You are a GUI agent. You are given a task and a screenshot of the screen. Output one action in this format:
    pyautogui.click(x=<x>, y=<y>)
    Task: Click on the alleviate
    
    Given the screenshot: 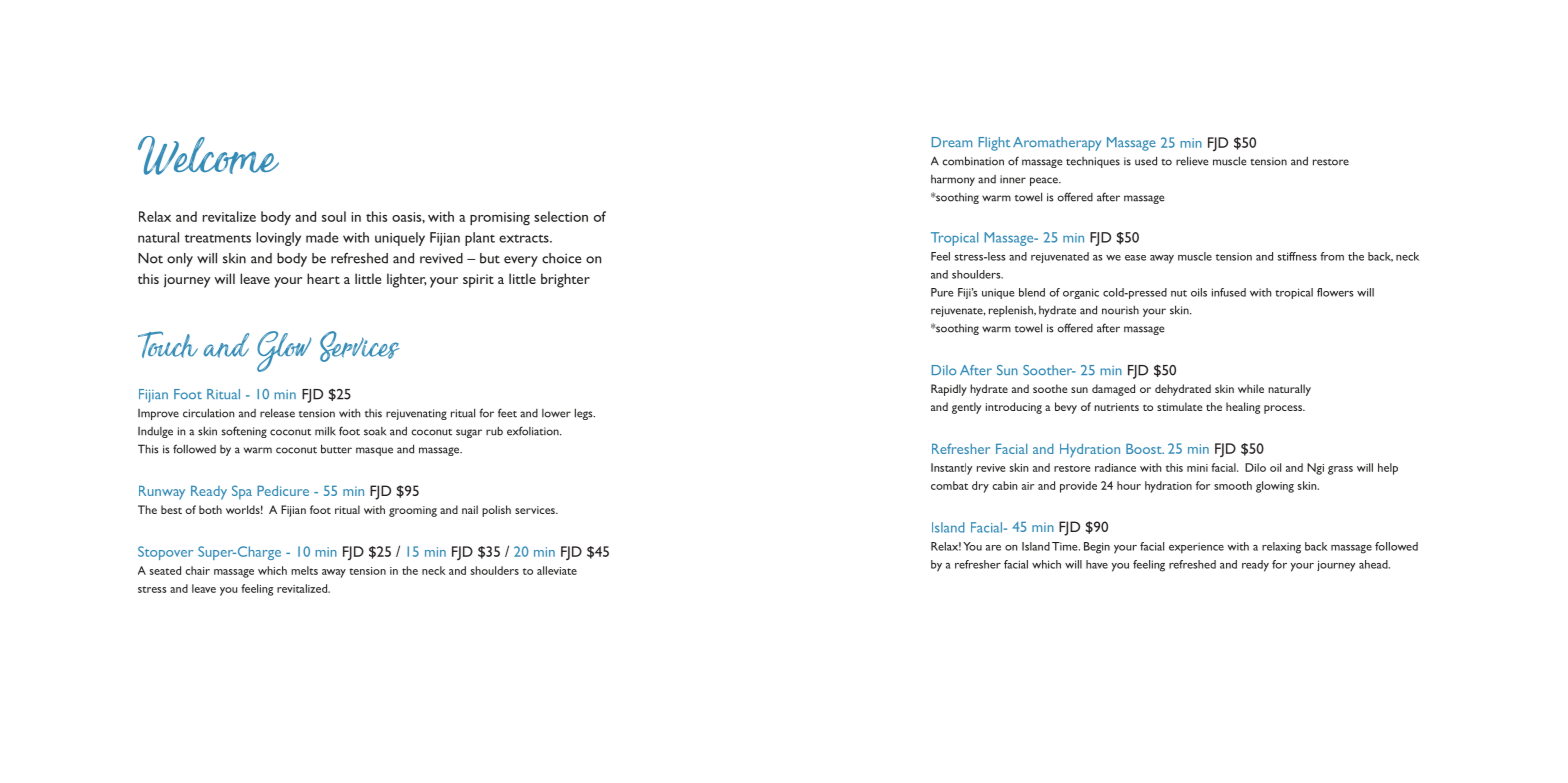 What is the action you would take?
    pyautogui.click(x=557, y=570)
